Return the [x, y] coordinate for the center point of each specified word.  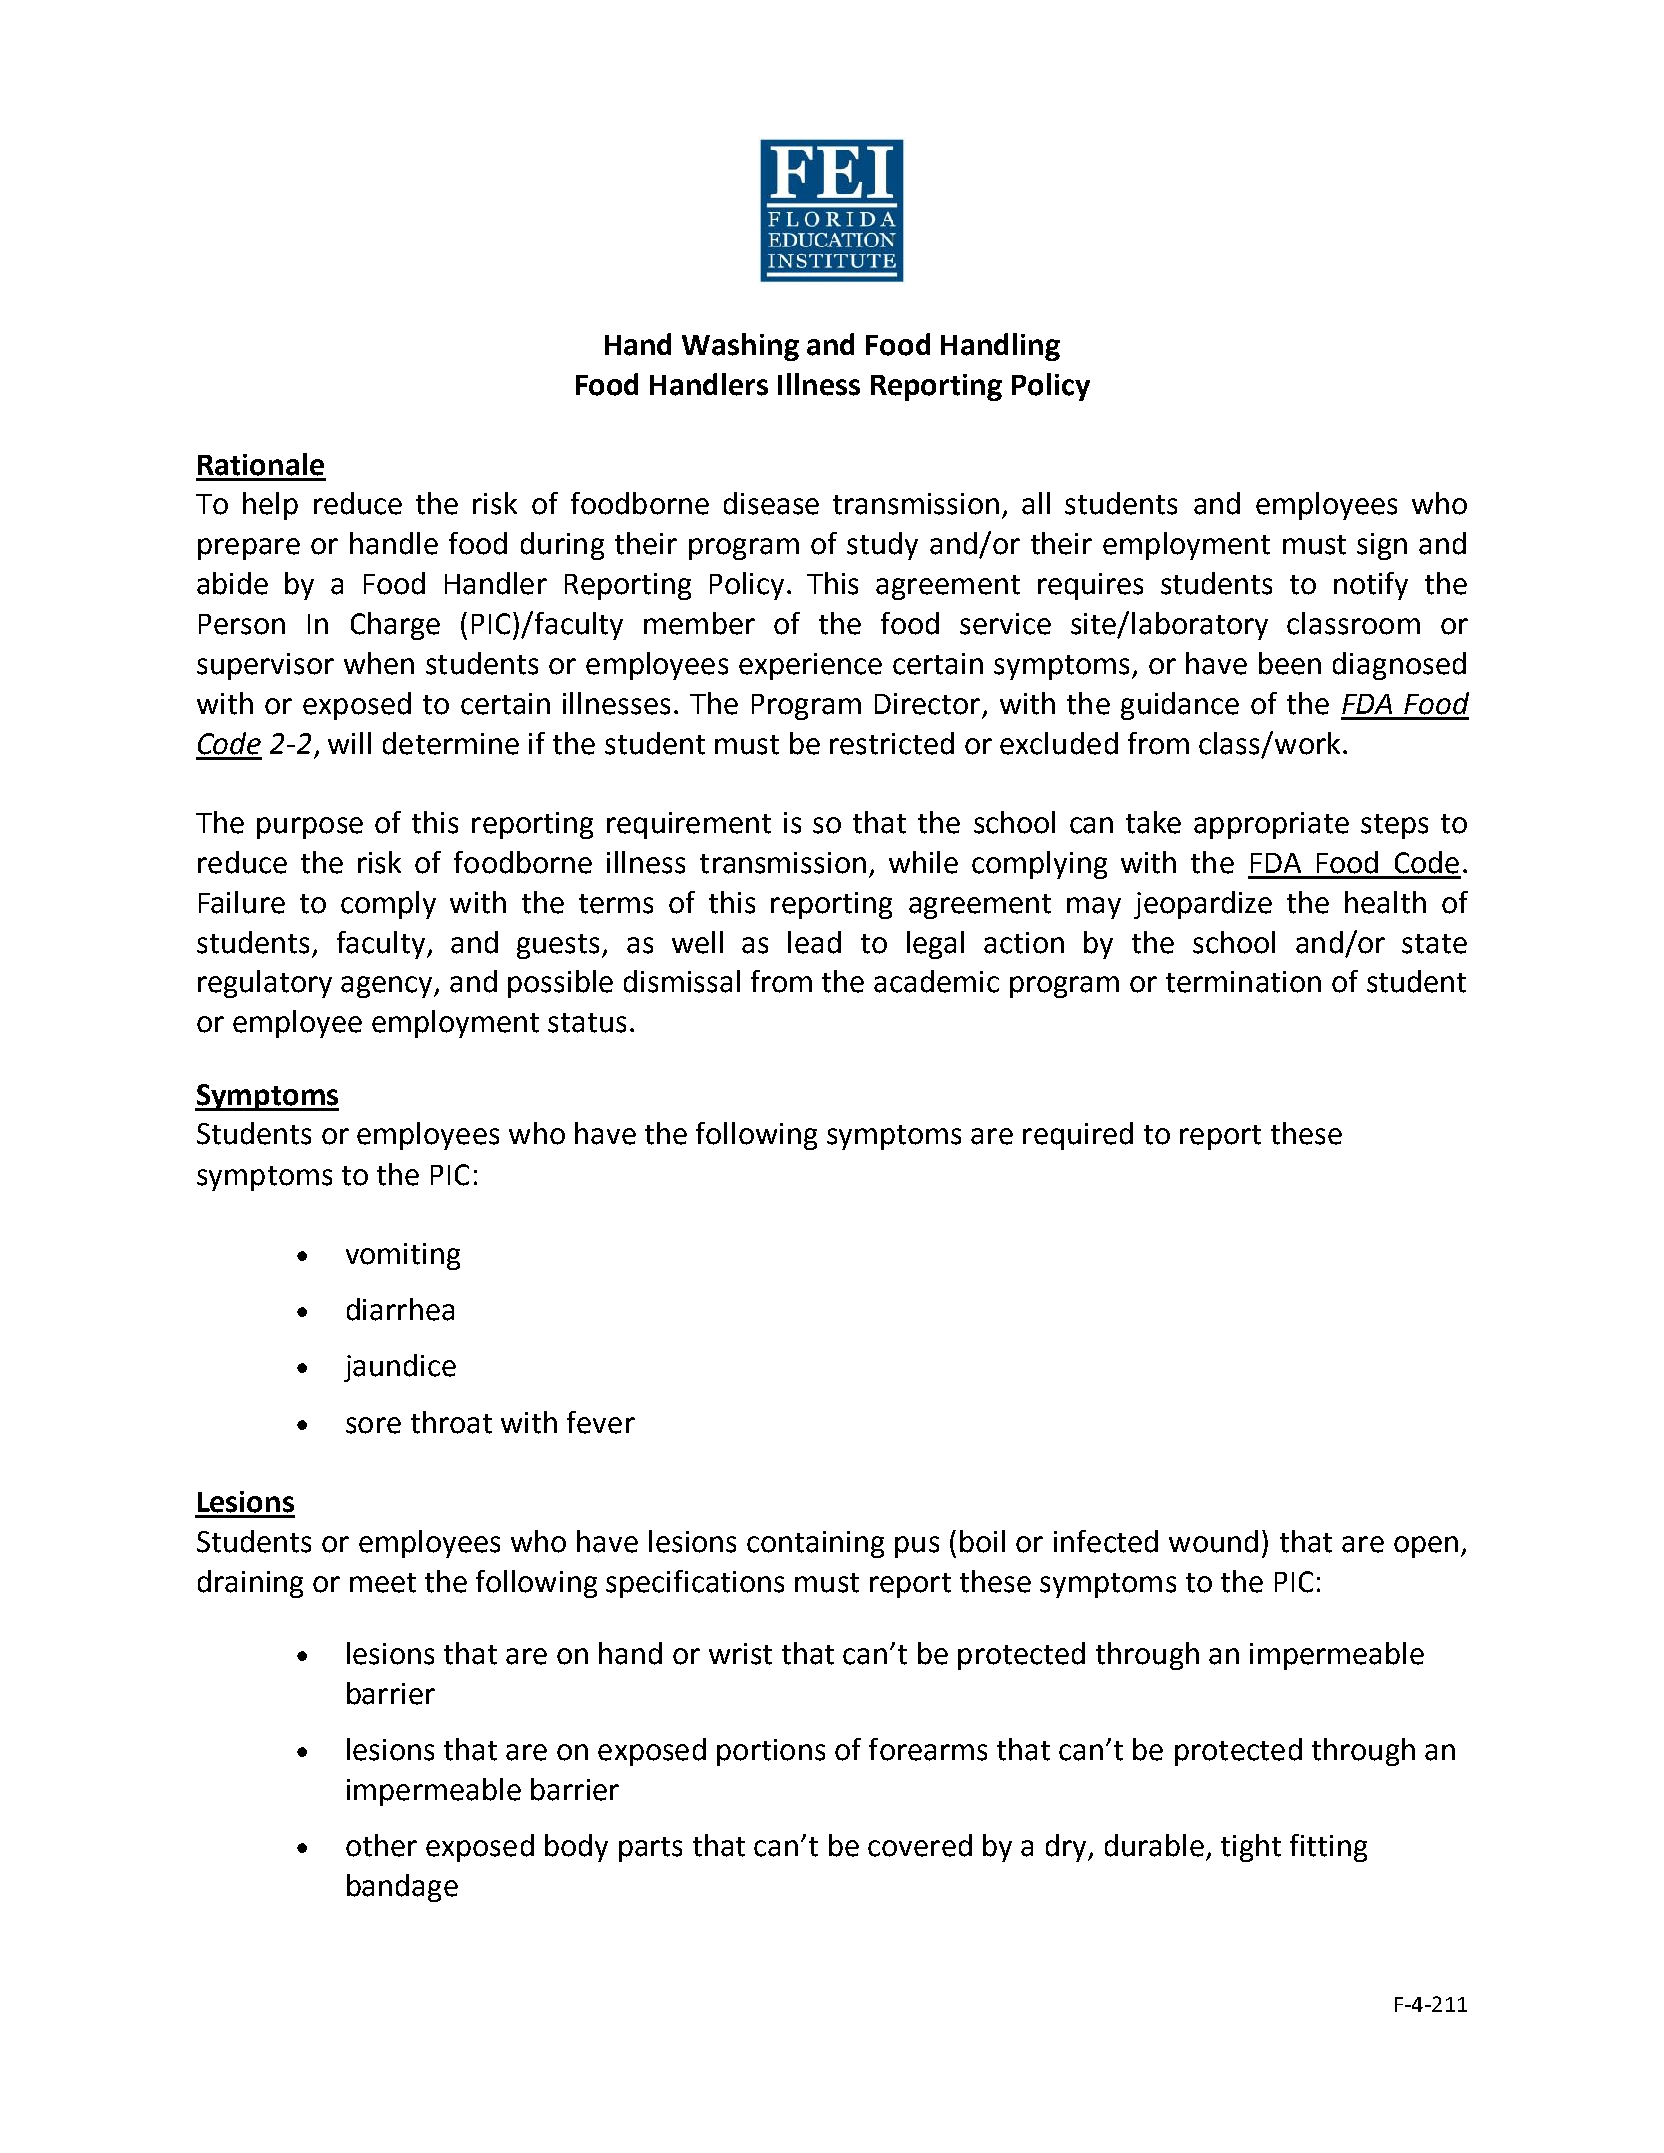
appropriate [1271, 825]
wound [1213, 1541]
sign [1382, 546]
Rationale [261, 464]
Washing [740, 347]
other [381, 1845]
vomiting [403, 1256]
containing [815, 1544]
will [349, 743]
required [1078, 1136]
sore [373, 1425]
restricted [892, 743]
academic [936, 981]
